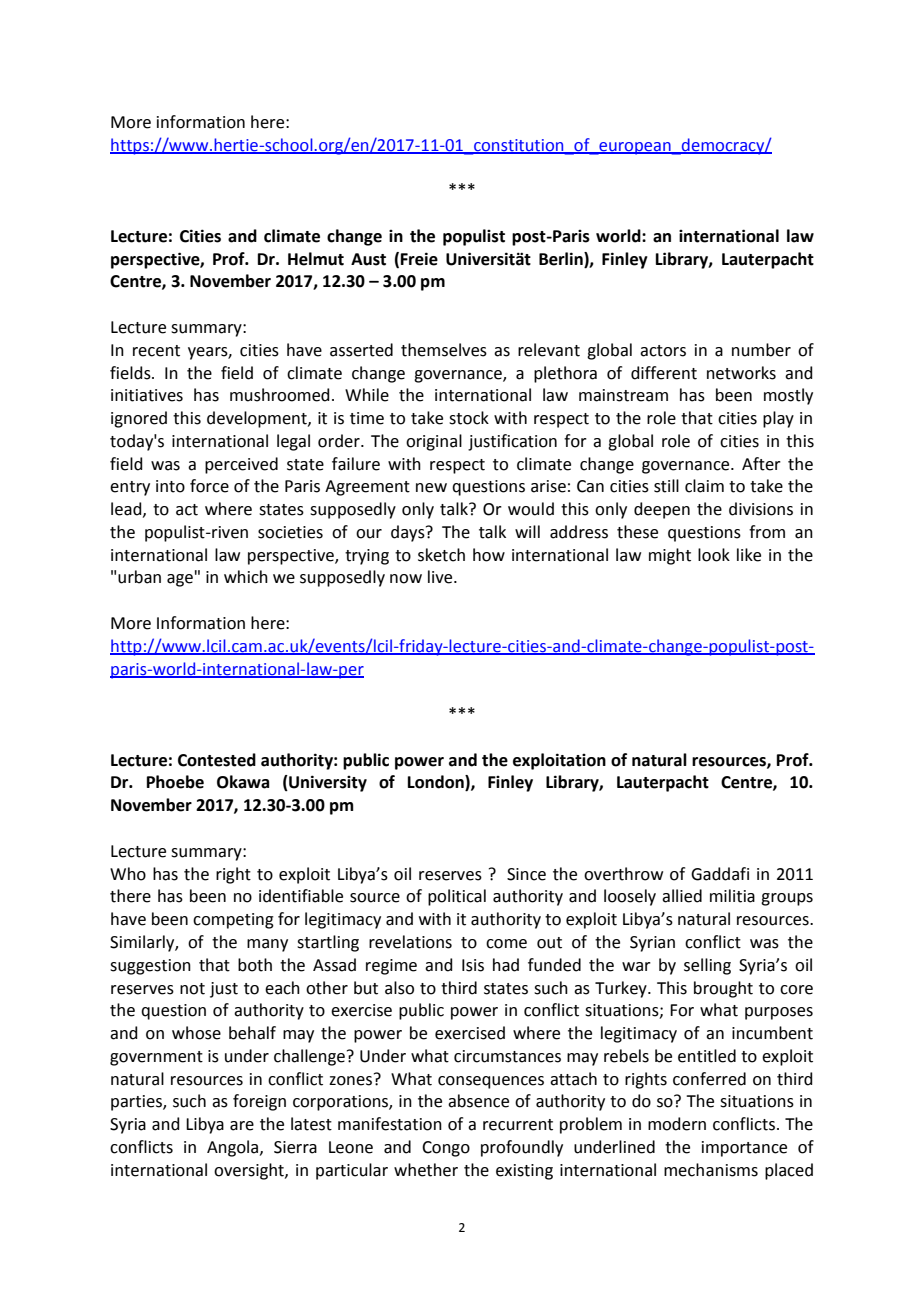 The width and height of the page is (924, 1309). I want to click on Contested, so click(217, 760).
